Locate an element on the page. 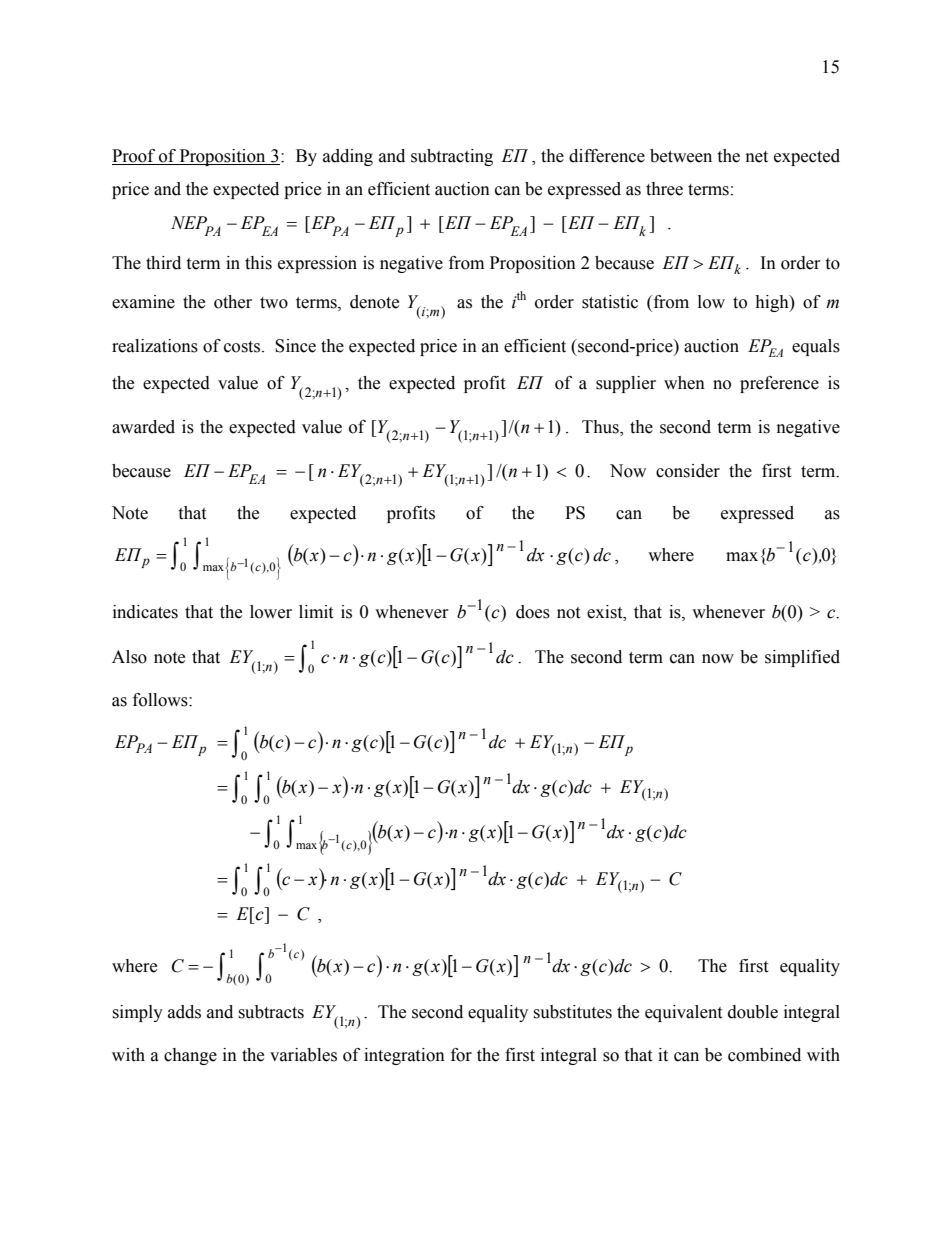 This document has height=1233, width=952. does is located at coordinates (533, 612).
